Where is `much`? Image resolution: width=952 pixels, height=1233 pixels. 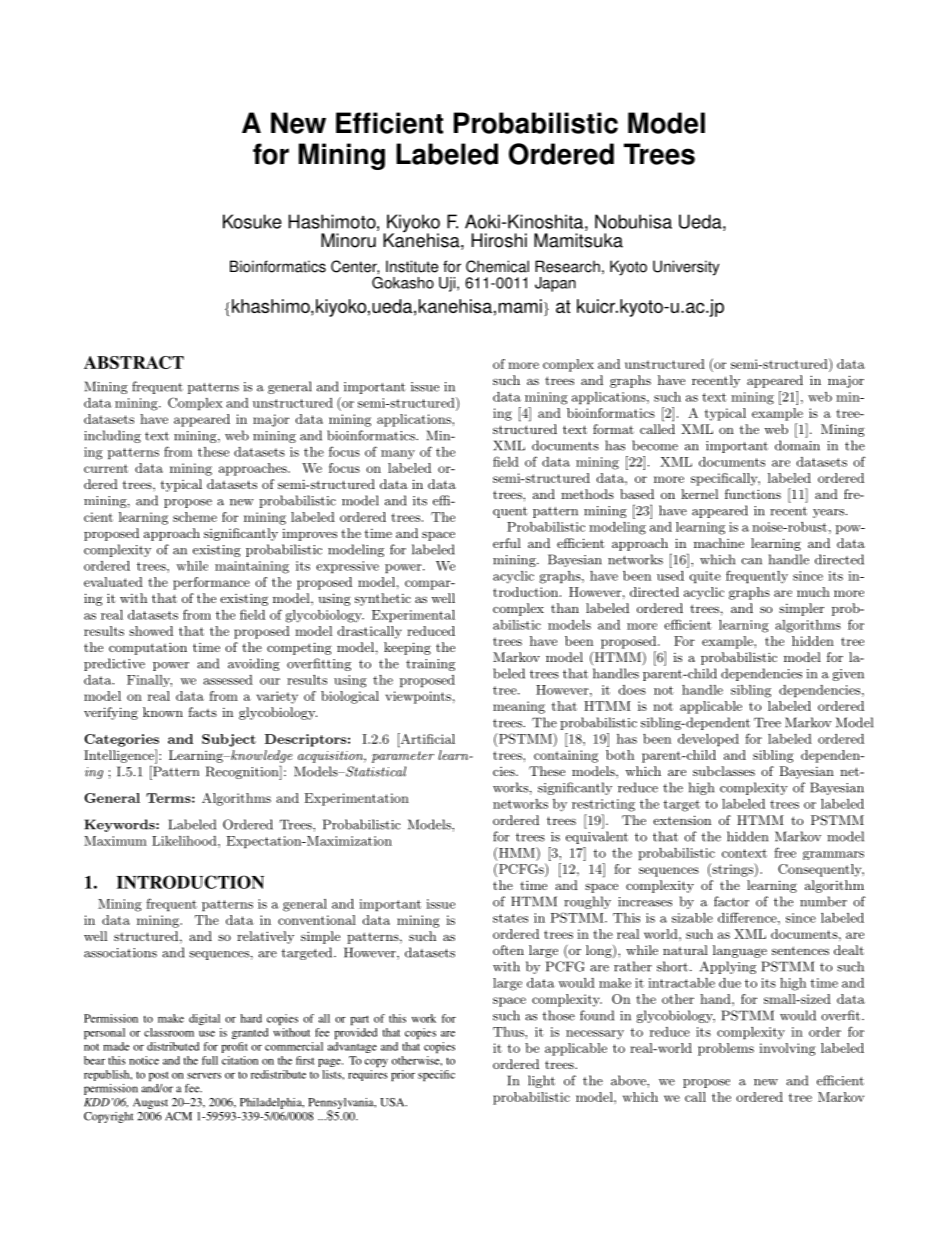 much is located at coordinates (813, 592).
